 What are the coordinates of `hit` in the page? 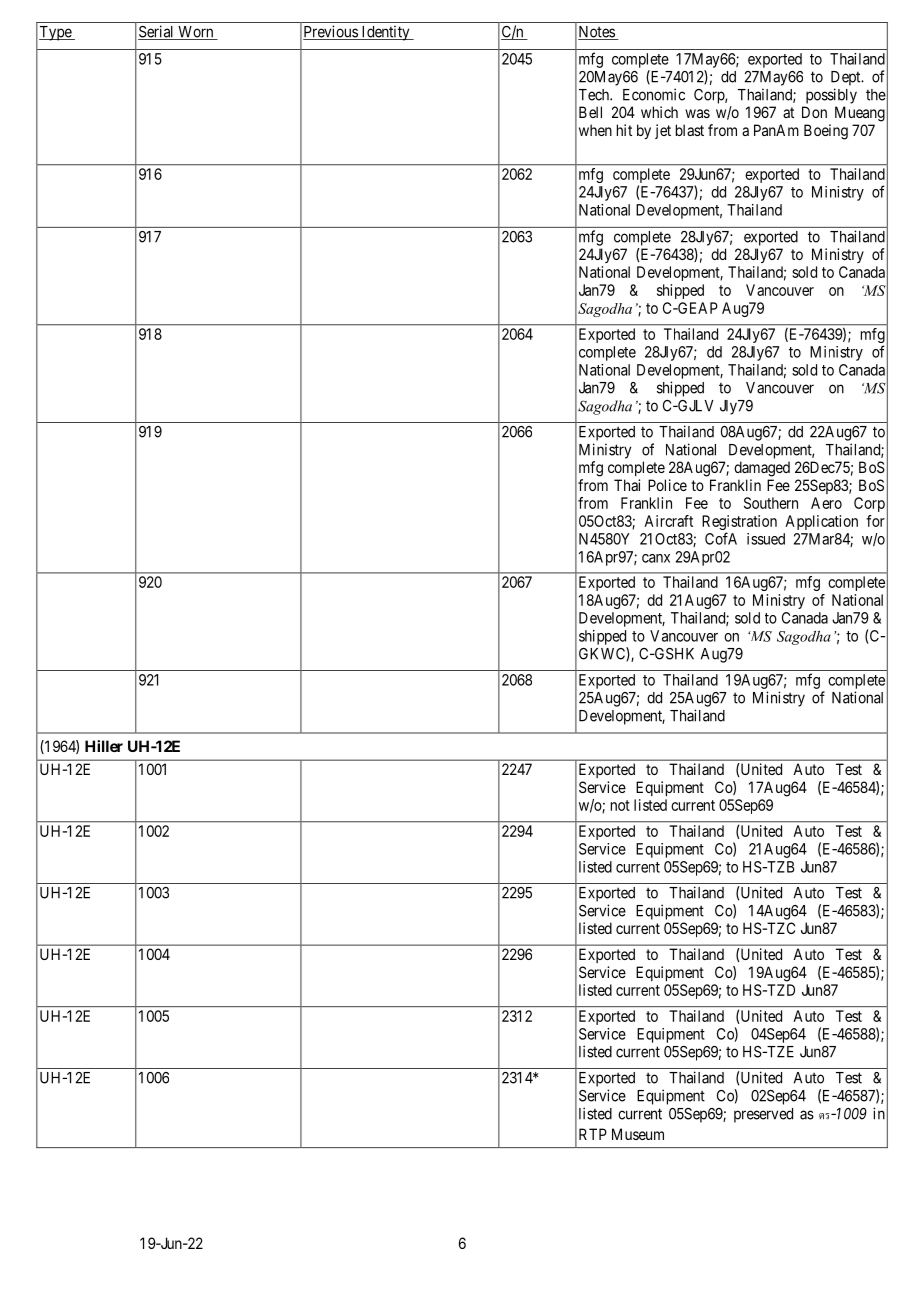 It's located at (624, 130).
